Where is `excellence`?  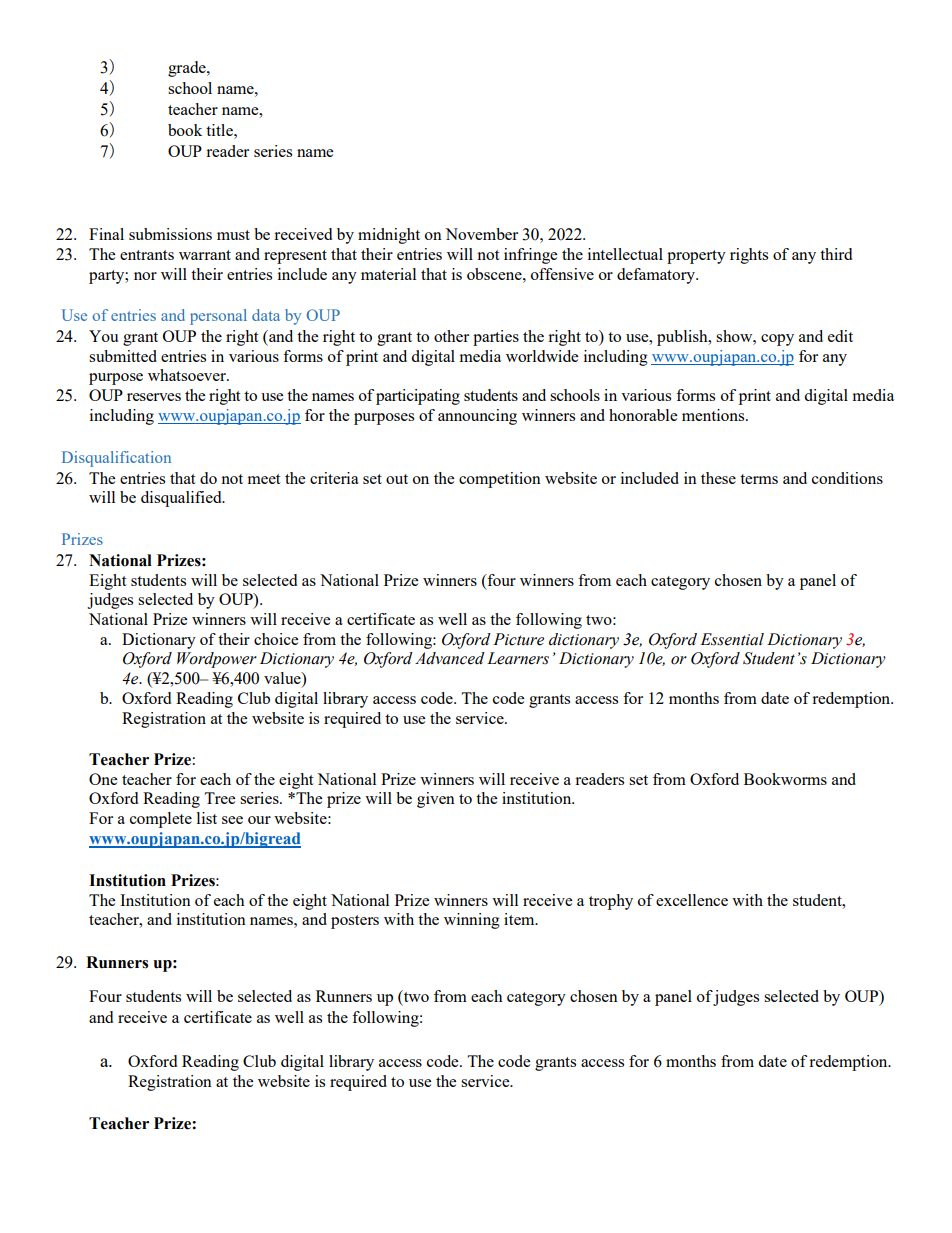
excellence is located at coordinates (692, 900).
